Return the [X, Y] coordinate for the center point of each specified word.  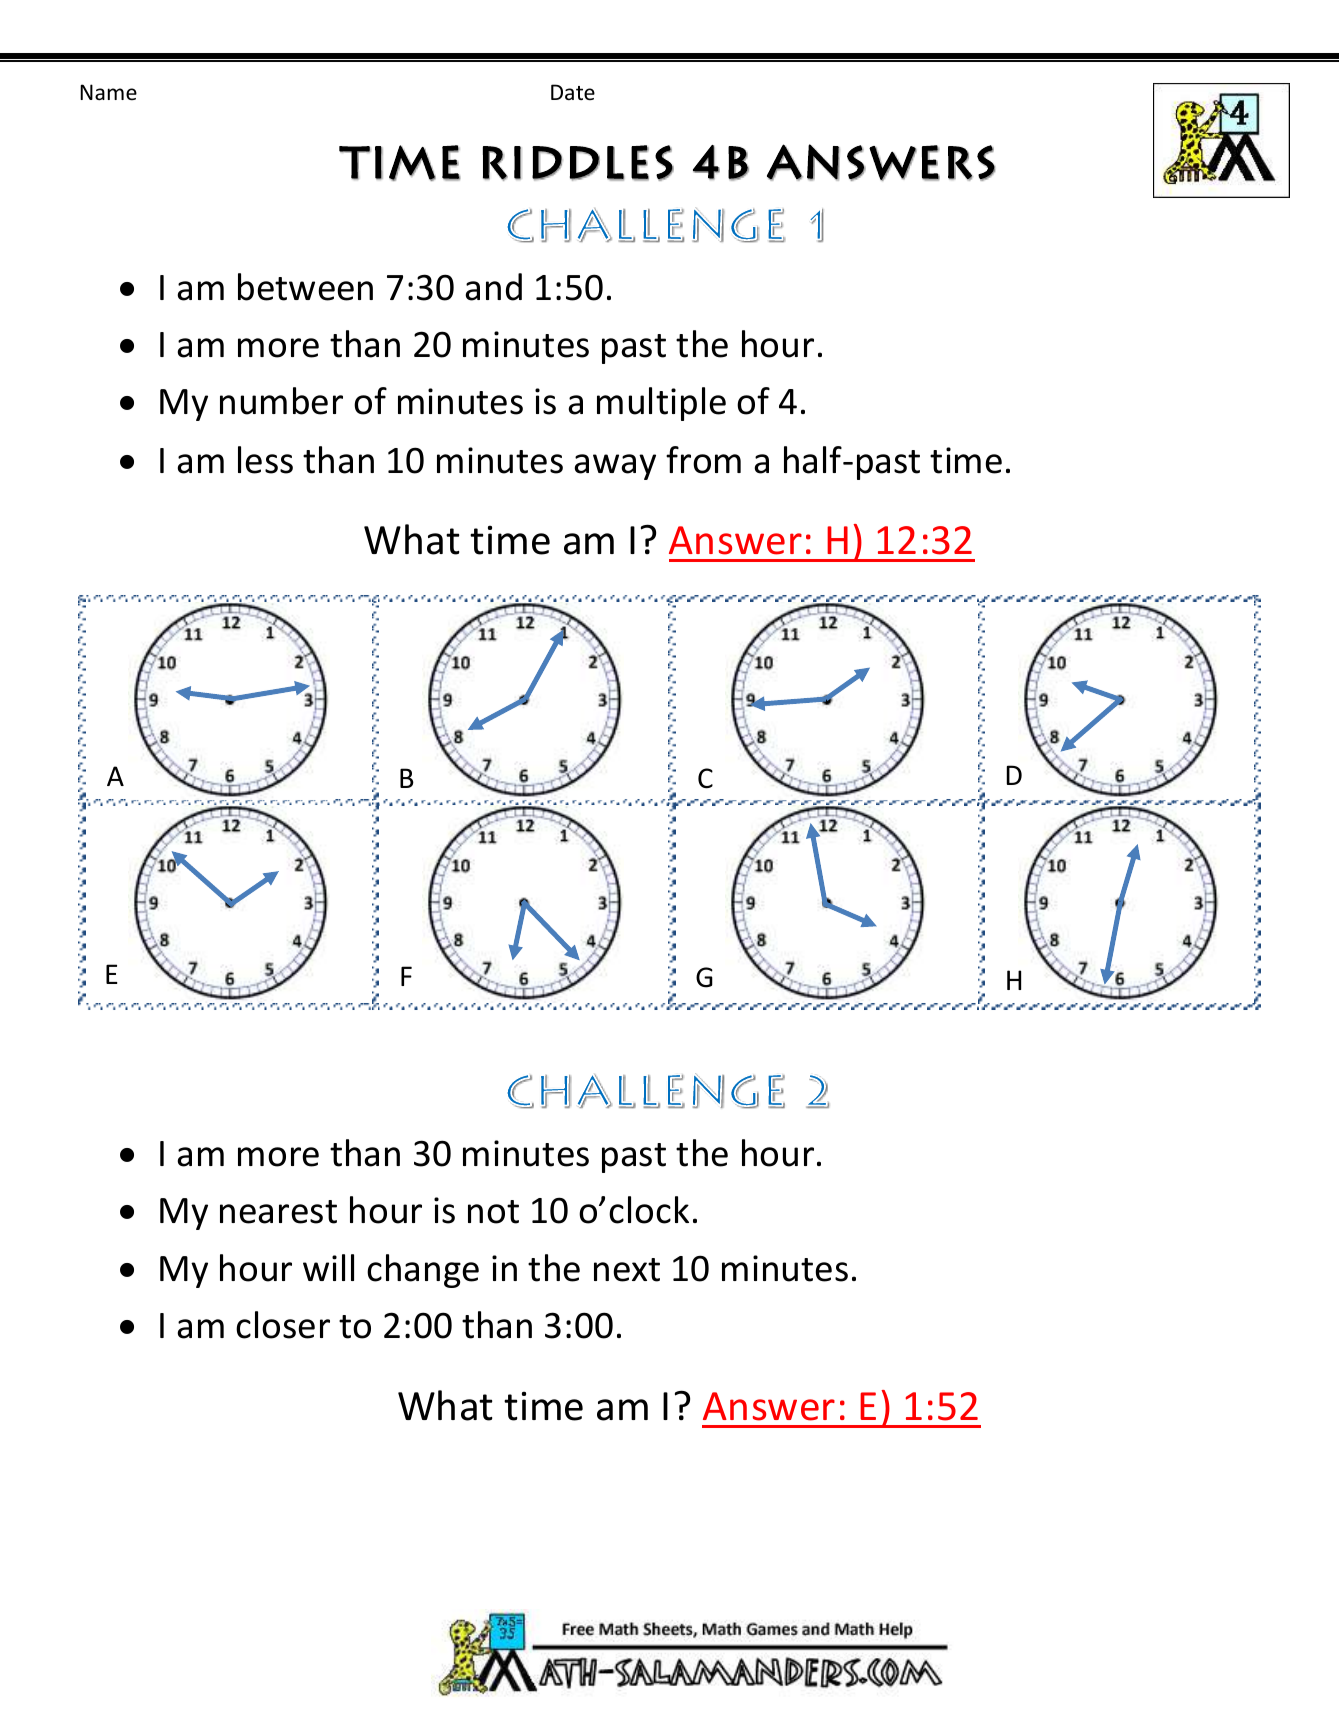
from [703, 460]
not [493, 1212]
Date [573, 92]
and [493, 287]
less [265, 460]
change [423, 1271]
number [281, 401]
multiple [661, 404]
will [328, 1267]
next [627, 1270]
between [305, 287]
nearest [278, 1212]
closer [283, 1325]
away [615, 467]
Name [108, 92]
